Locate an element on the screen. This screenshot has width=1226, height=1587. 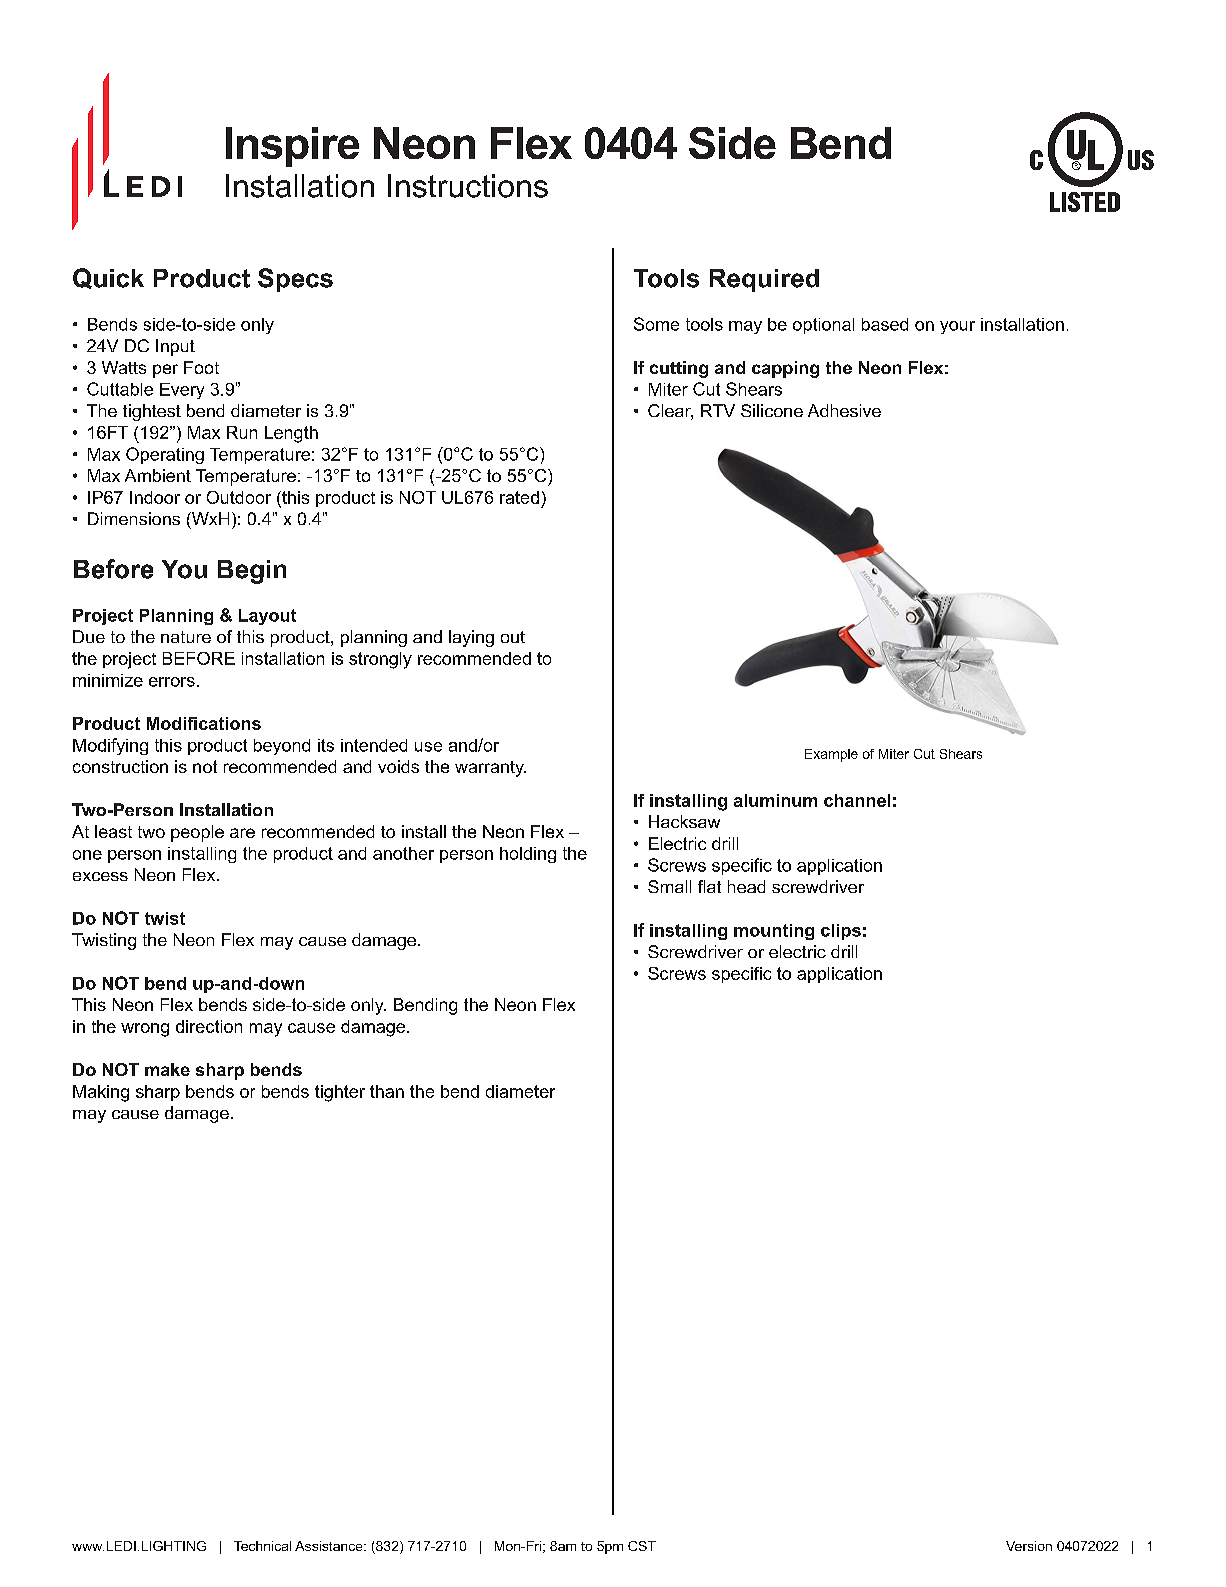
clips is located at coordinates (841, 932).
